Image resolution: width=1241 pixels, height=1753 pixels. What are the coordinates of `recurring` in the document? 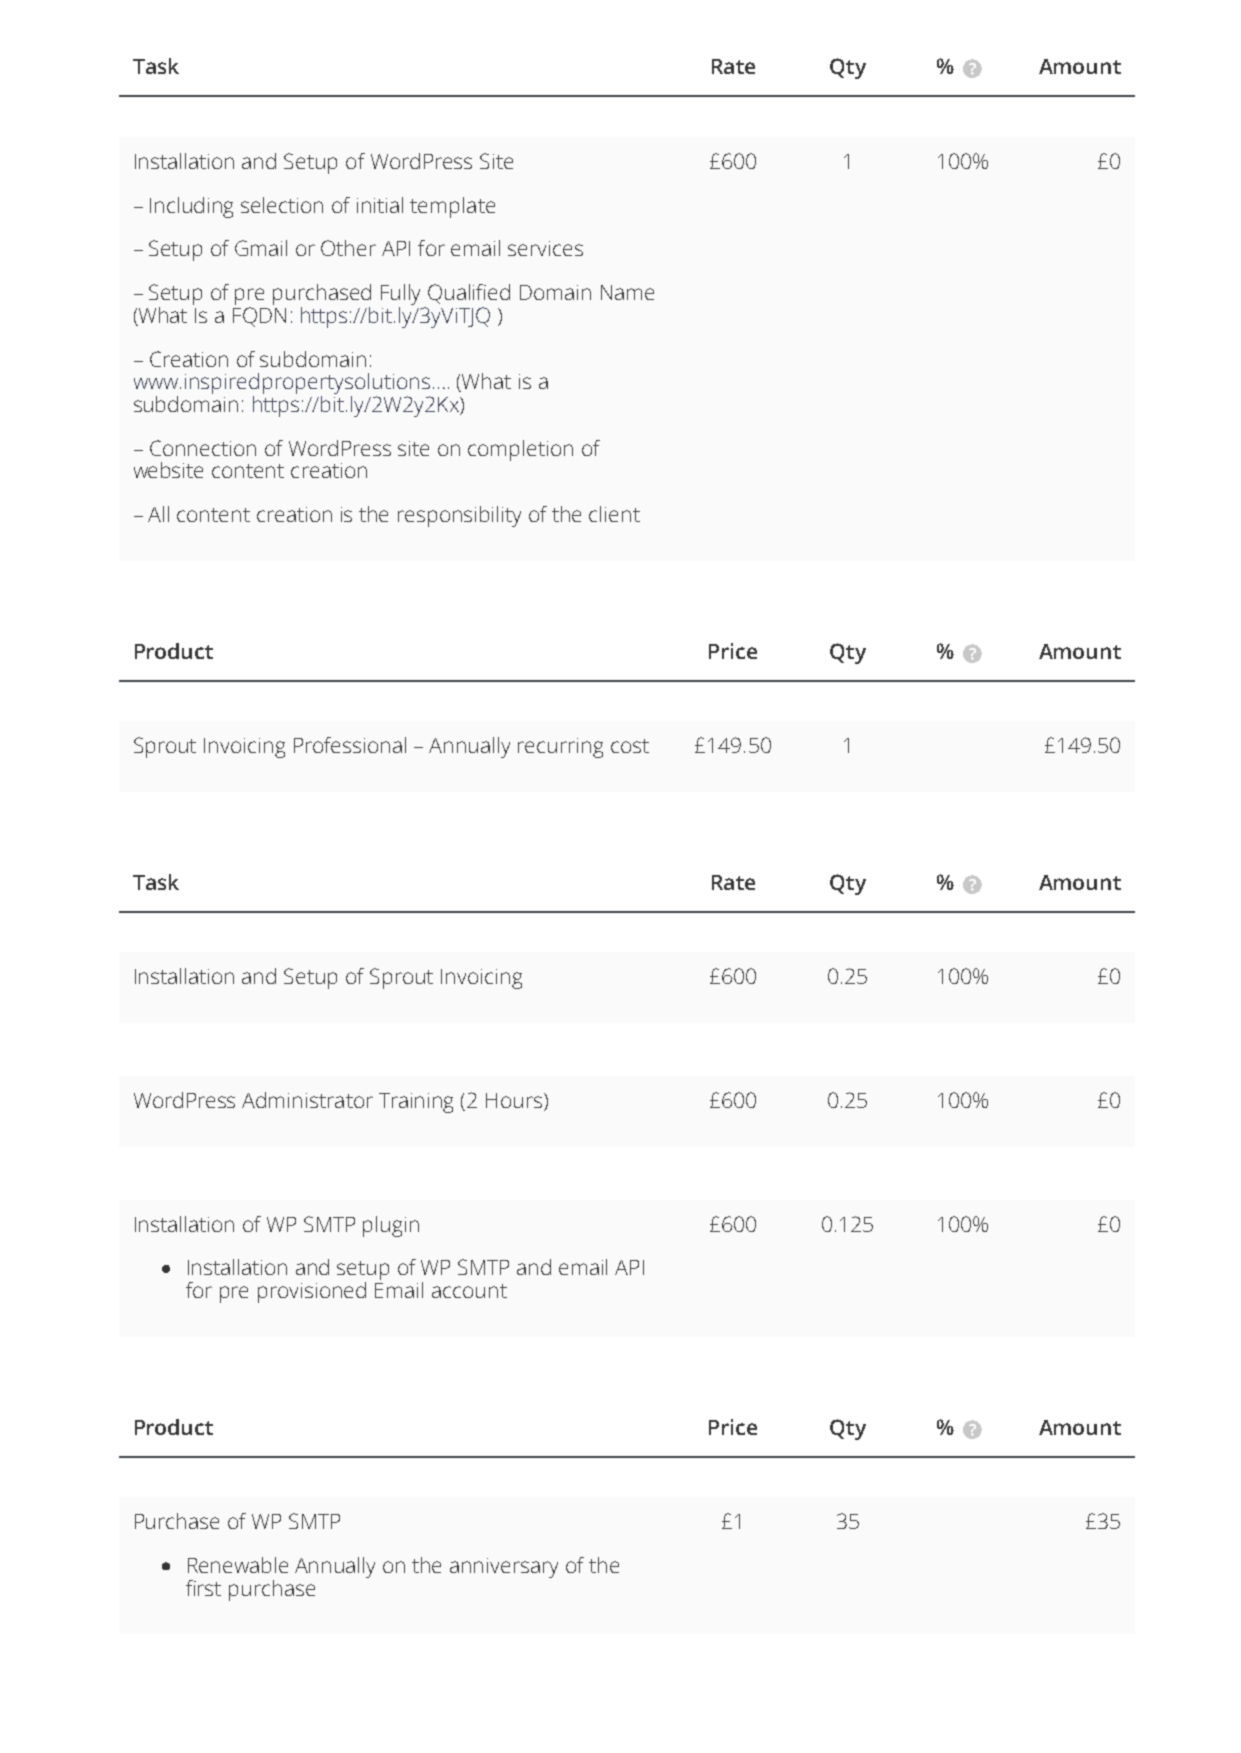 It's located at (560, 748).
